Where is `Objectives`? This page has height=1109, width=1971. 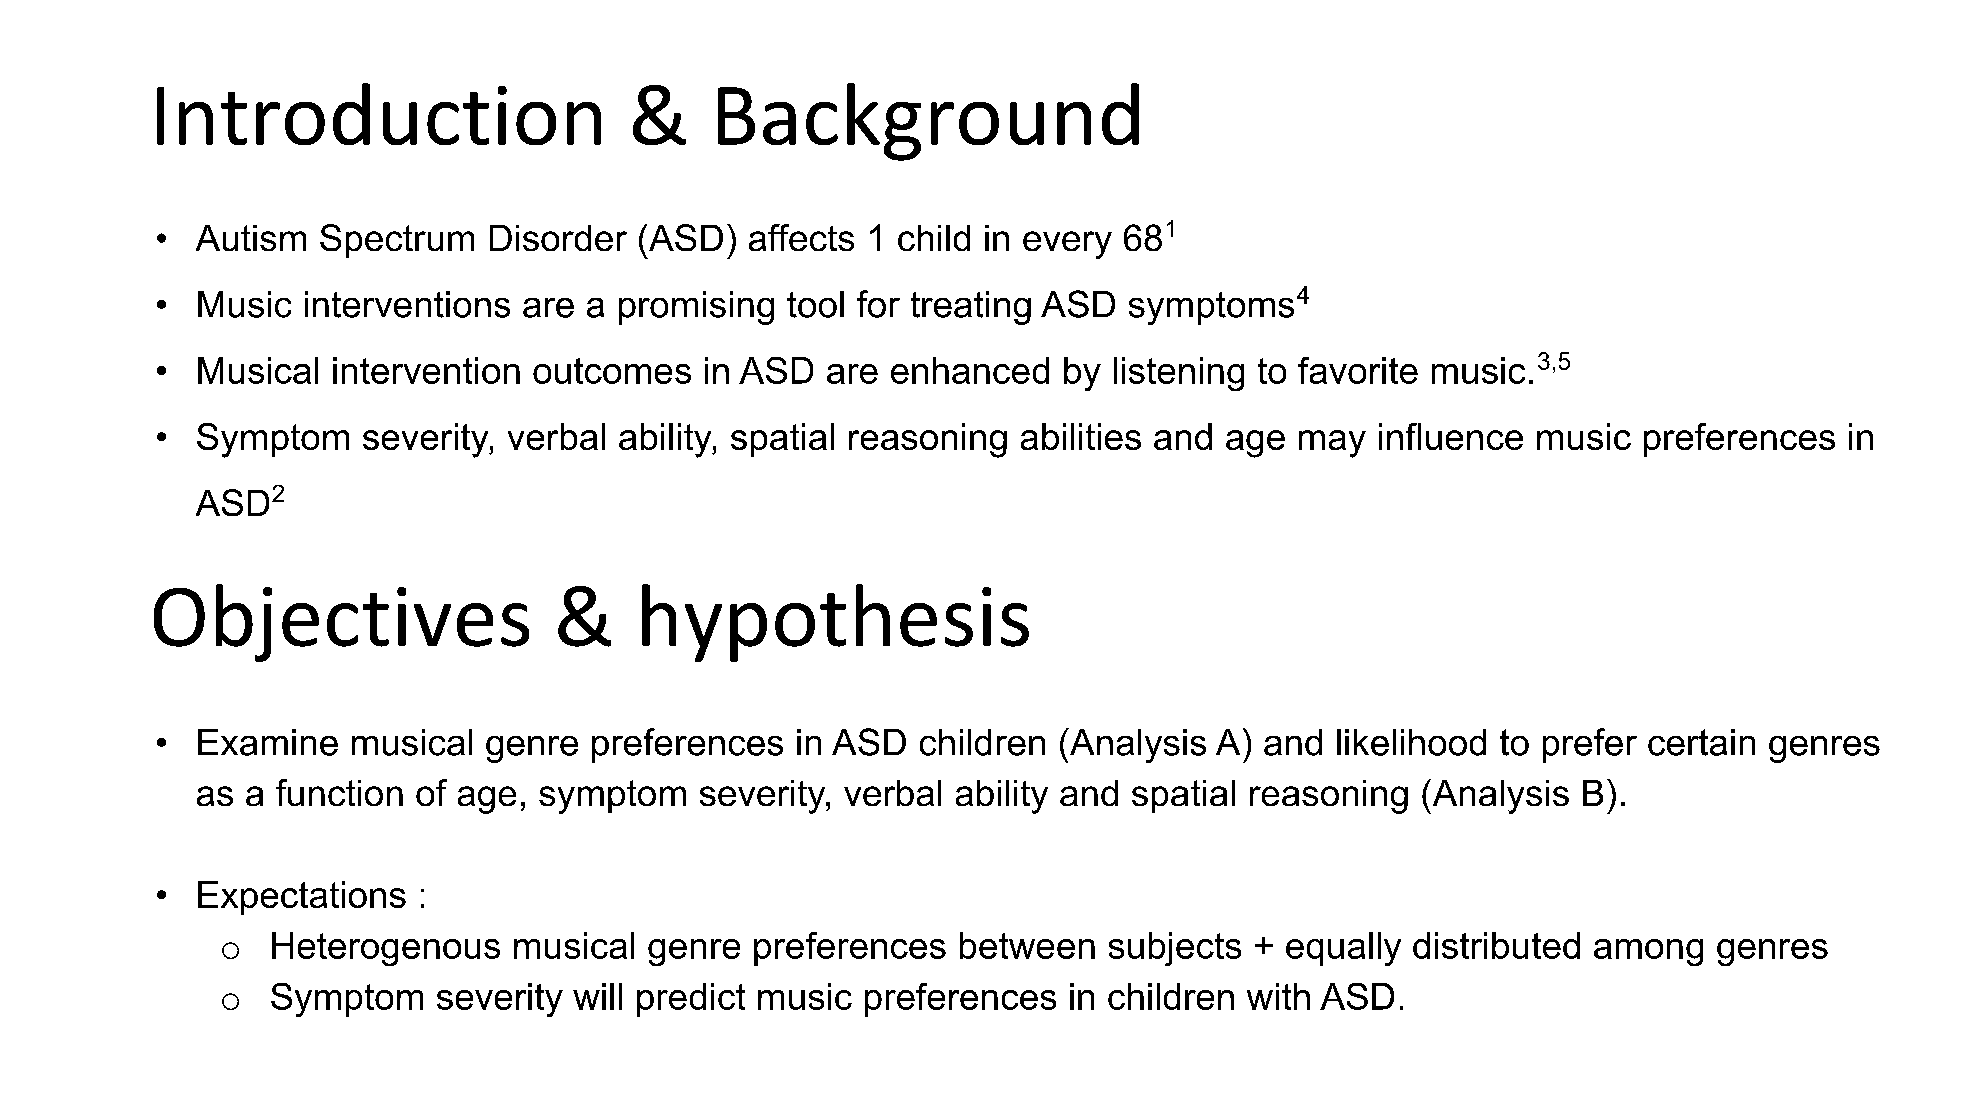
Objectives is located at coordinates (341, 623).
